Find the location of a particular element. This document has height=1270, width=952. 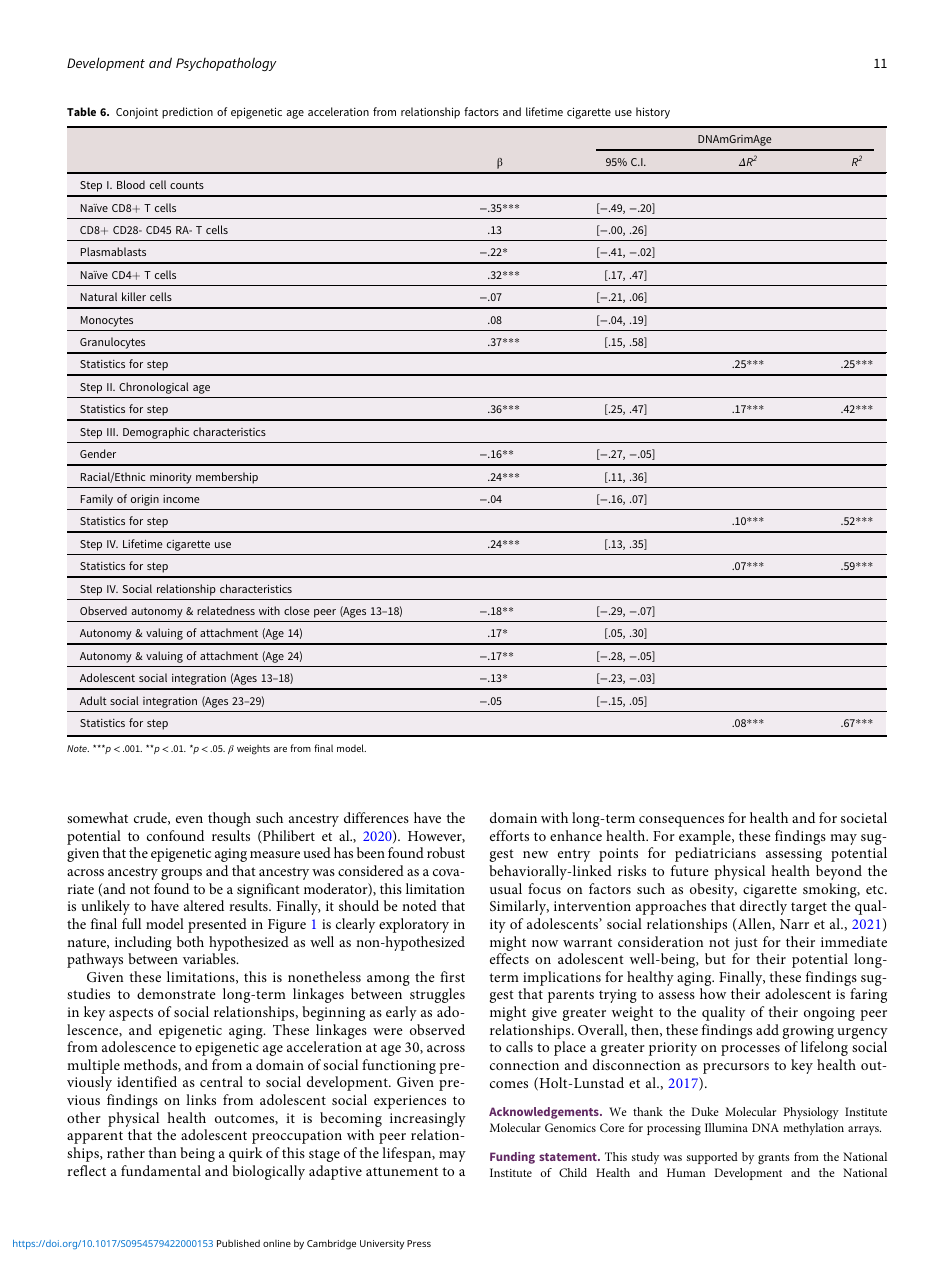

history is located at coordinates (653, 113).
